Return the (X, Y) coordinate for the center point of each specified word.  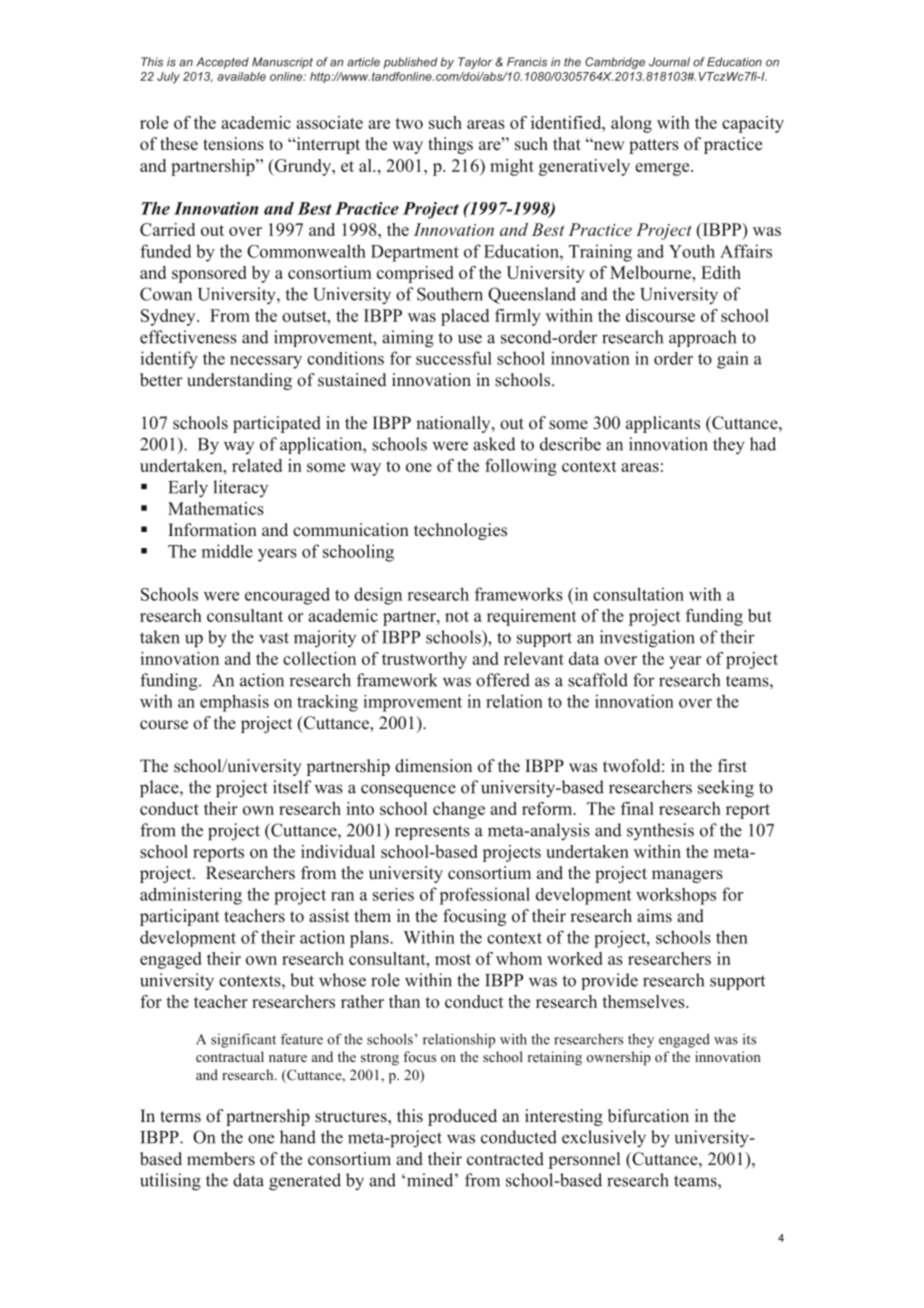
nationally (454, 424)
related (257, 465)
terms (180, 1117)
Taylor (475, 63)
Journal (669, 62)
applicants (663, 424)
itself (292, 787)
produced (462, 1117)
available (241, 76)
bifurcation (648, 1116)
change (459, 810)
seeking (726, 789)
